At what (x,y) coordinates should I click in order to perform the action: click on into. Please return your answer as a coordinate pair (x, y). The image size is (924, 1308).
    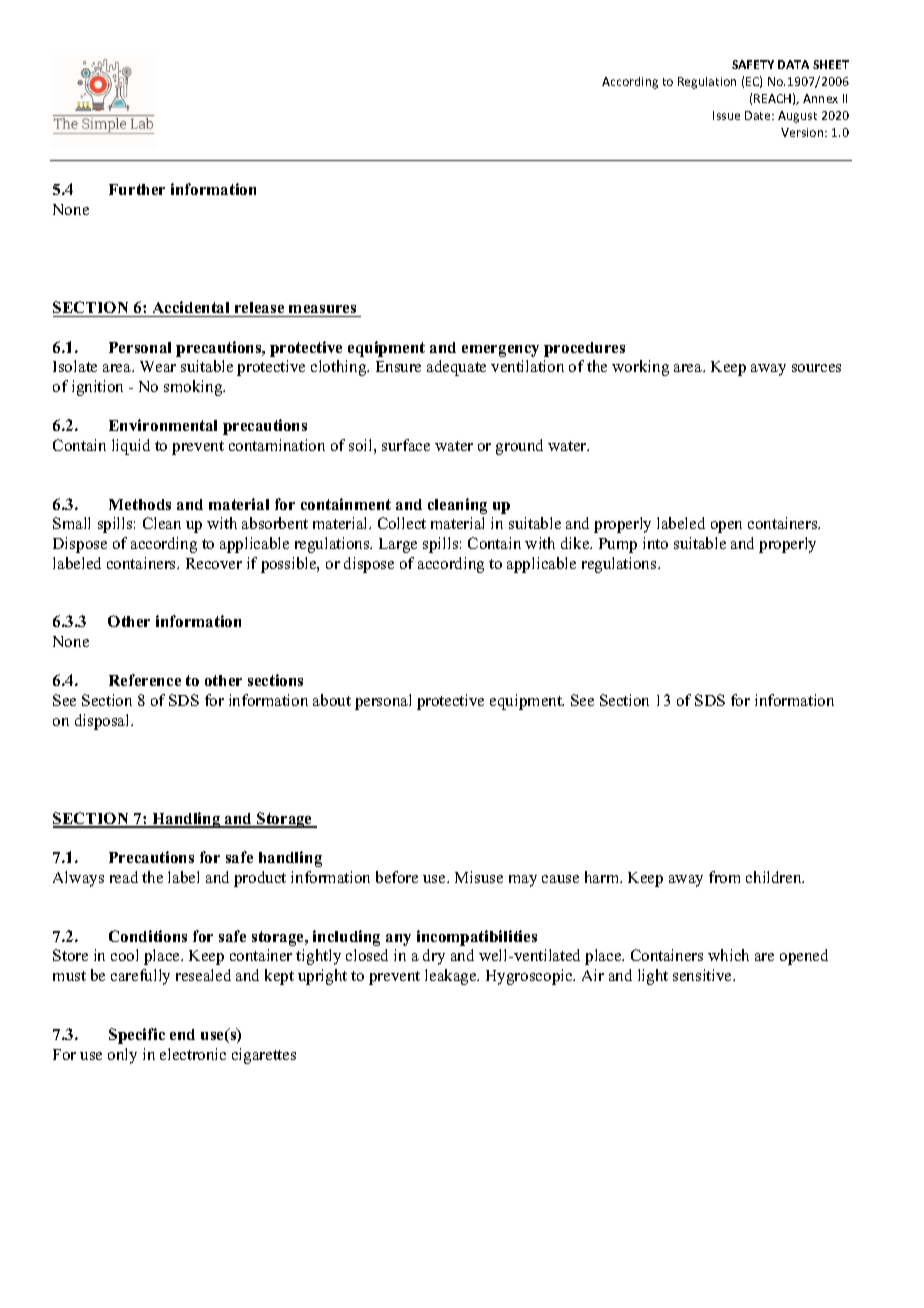
    Looking at the image, I should click on (655, 543).
